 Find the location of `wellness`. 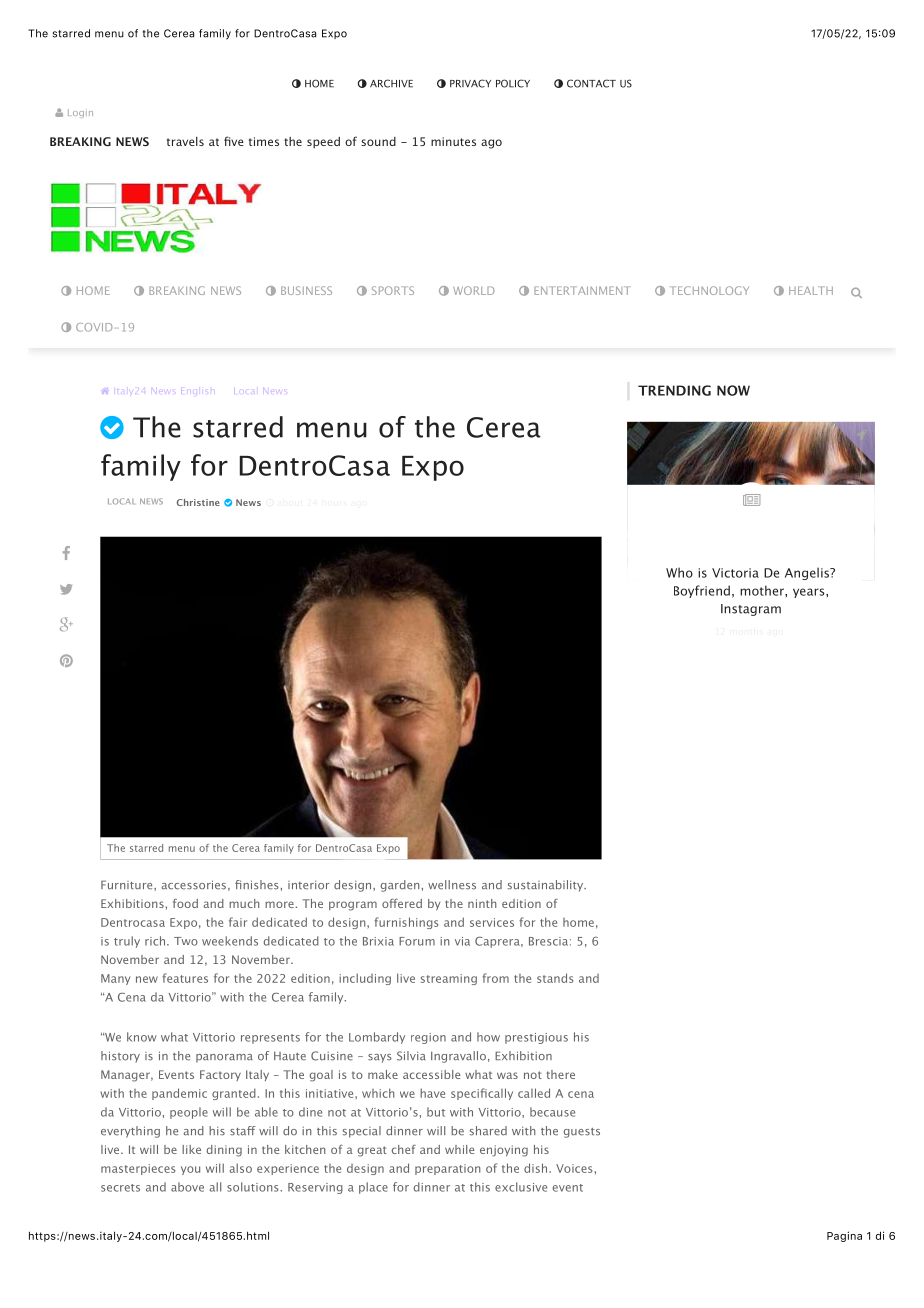

wellness is located at coordinates (452, 885).
